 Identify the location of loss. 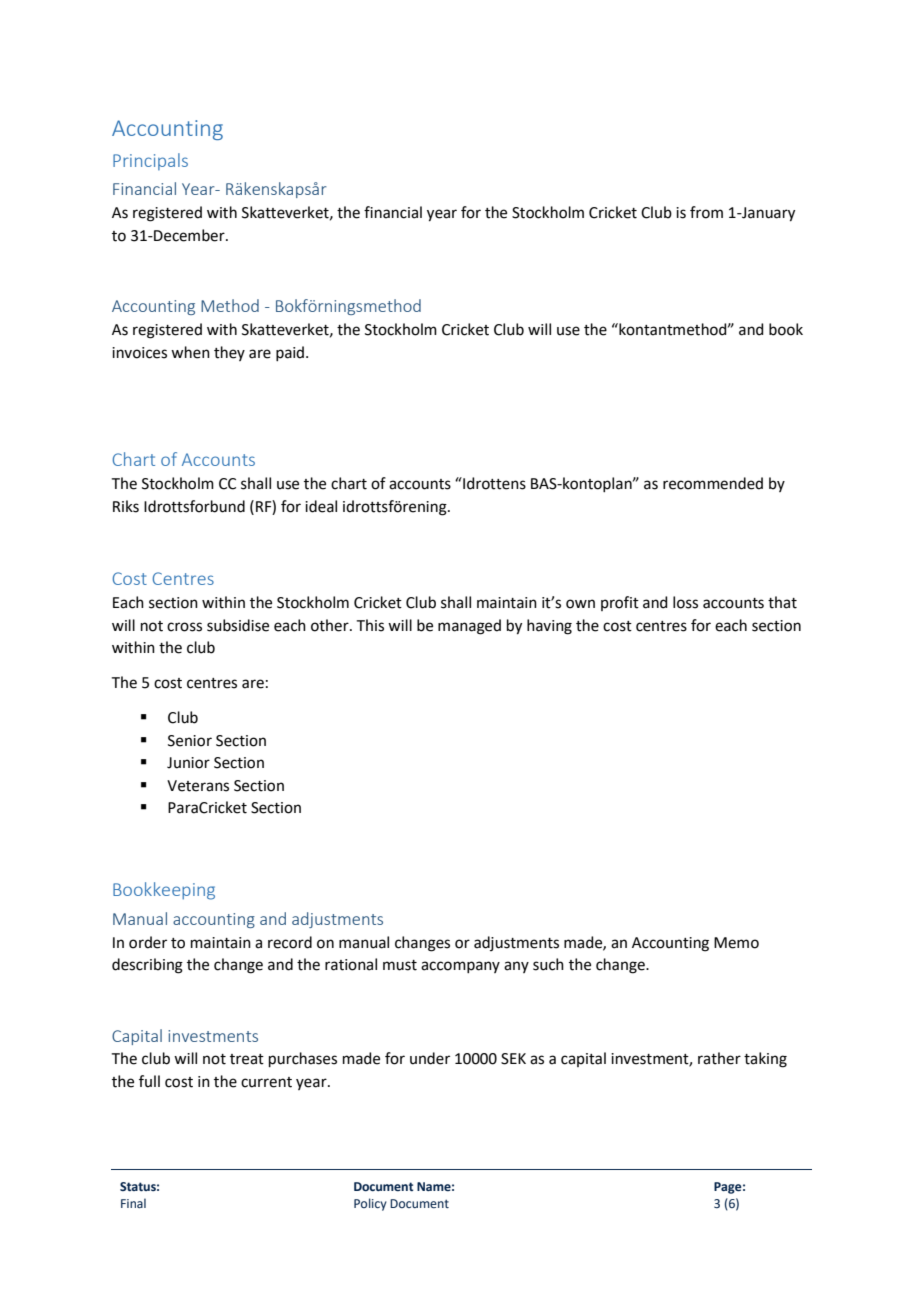
(685, 602).
